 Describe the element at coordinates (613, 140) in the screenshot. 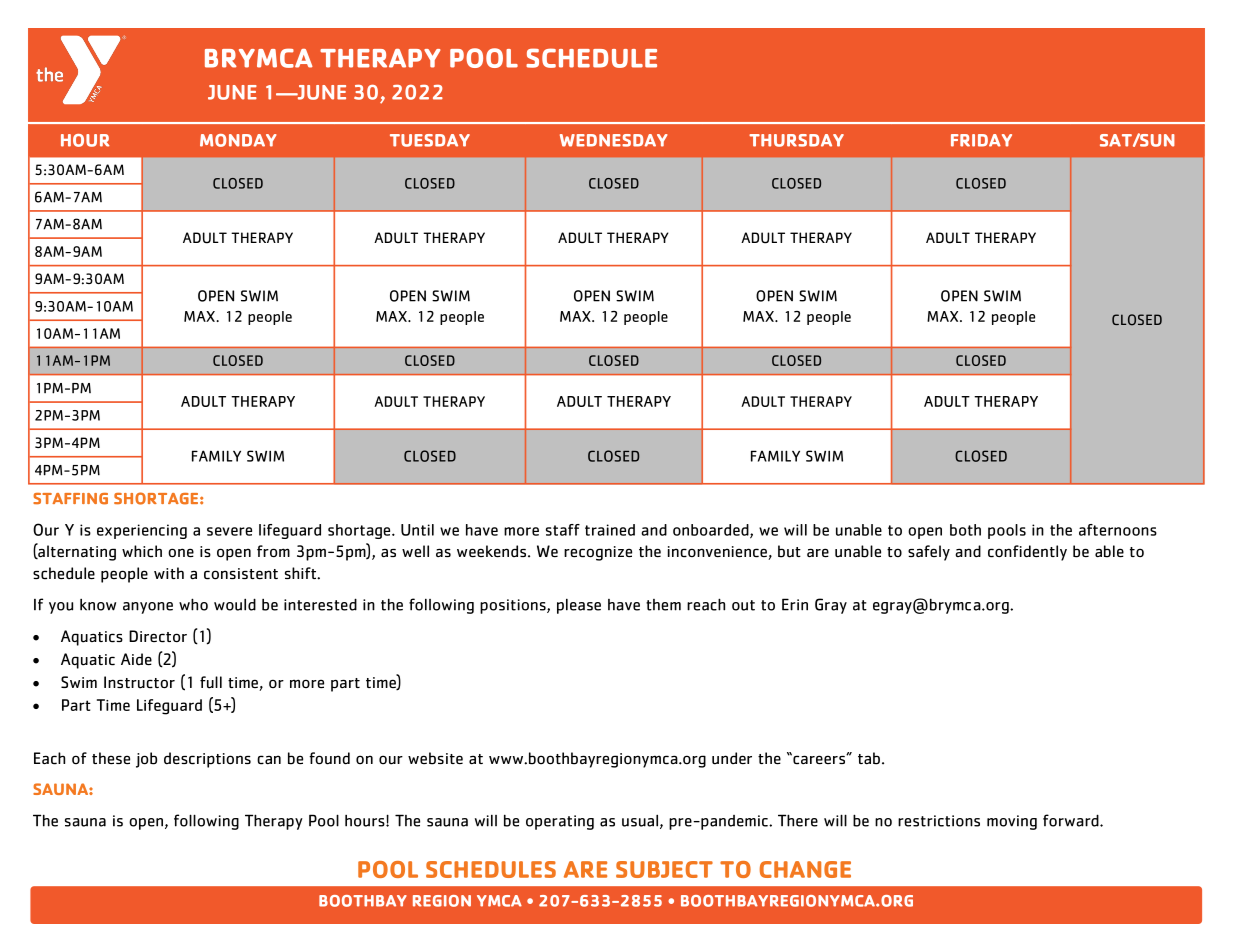

I see `WEDNESDAY` at that location.
